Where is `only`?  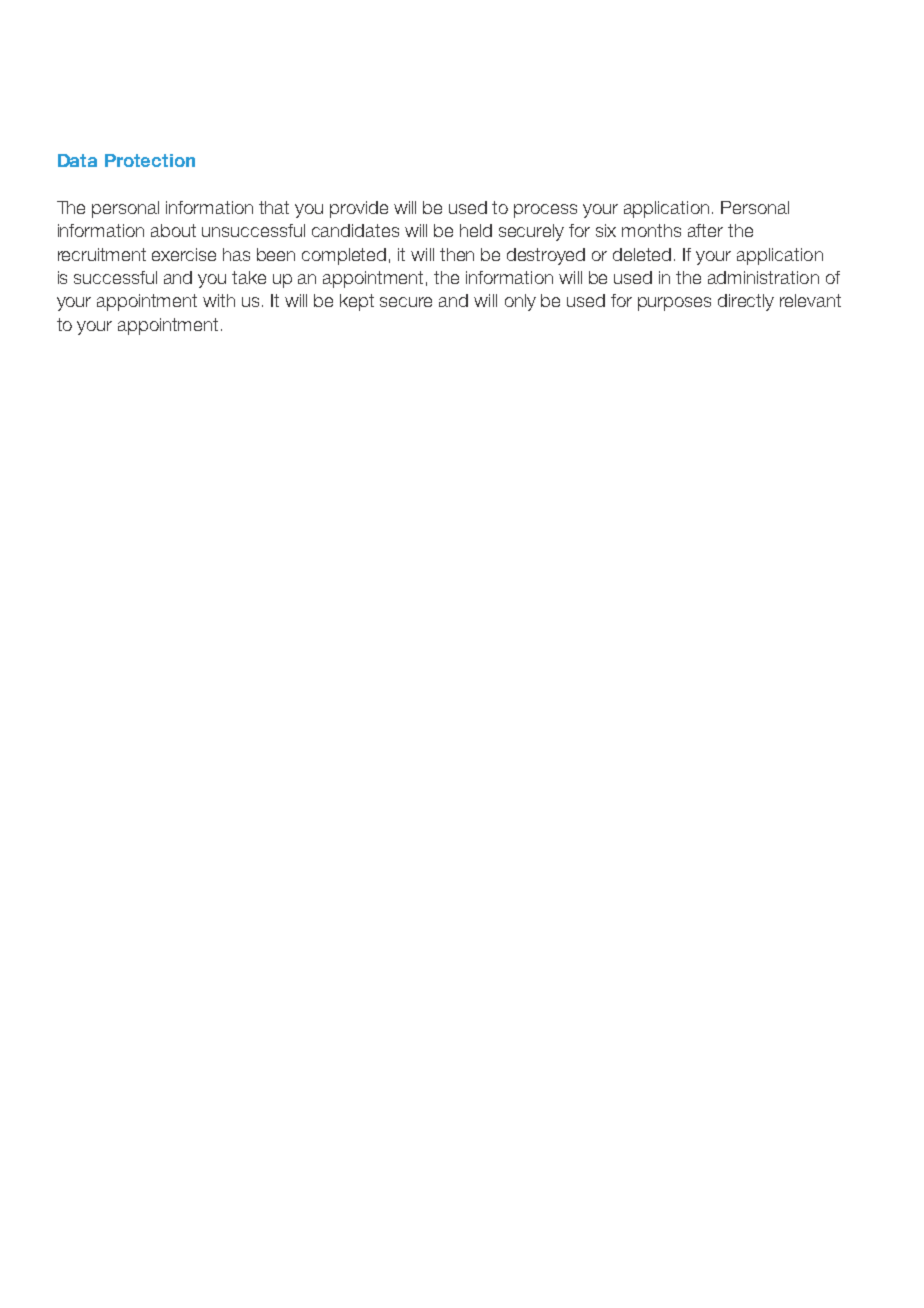
only is located at coordinates (520, 302).
